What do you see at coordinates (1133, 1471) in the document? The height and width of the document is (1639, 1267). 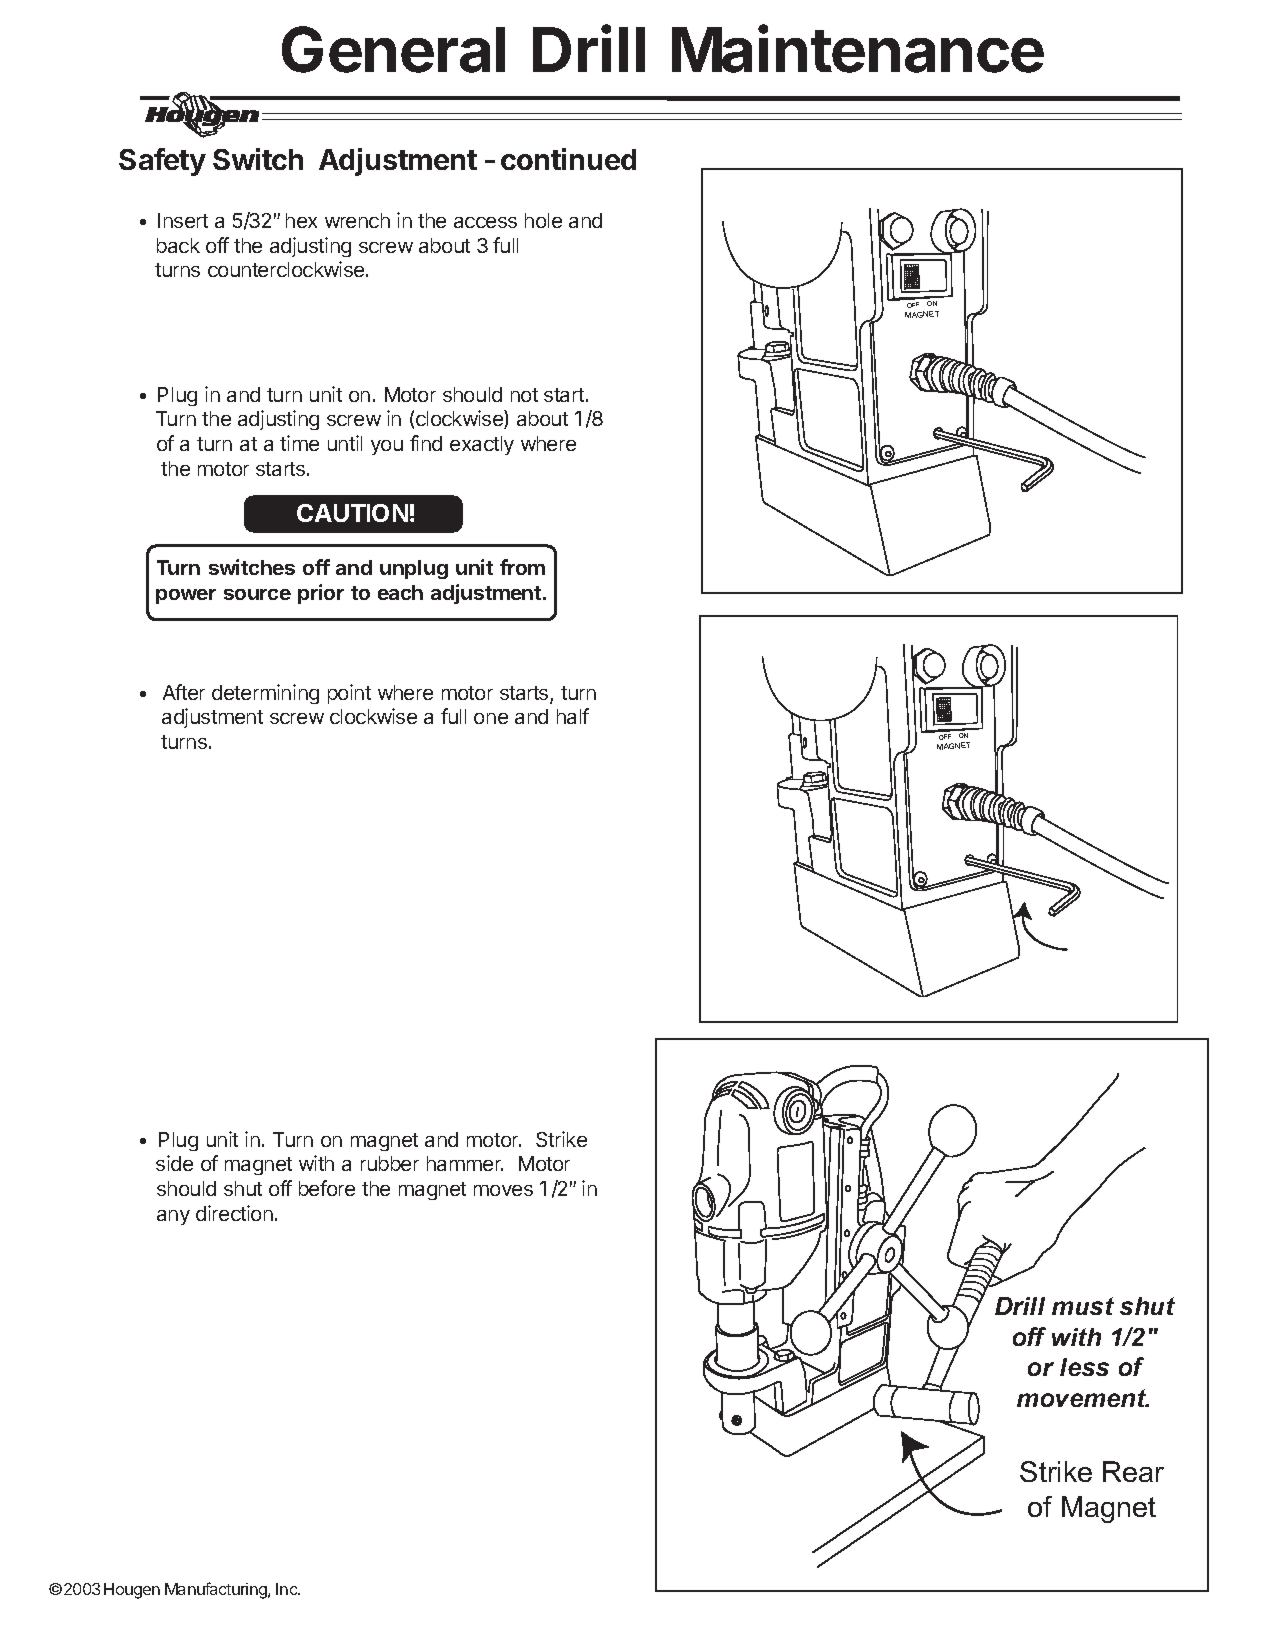 I see `Rear` at bounding box center [1133, 1471].
